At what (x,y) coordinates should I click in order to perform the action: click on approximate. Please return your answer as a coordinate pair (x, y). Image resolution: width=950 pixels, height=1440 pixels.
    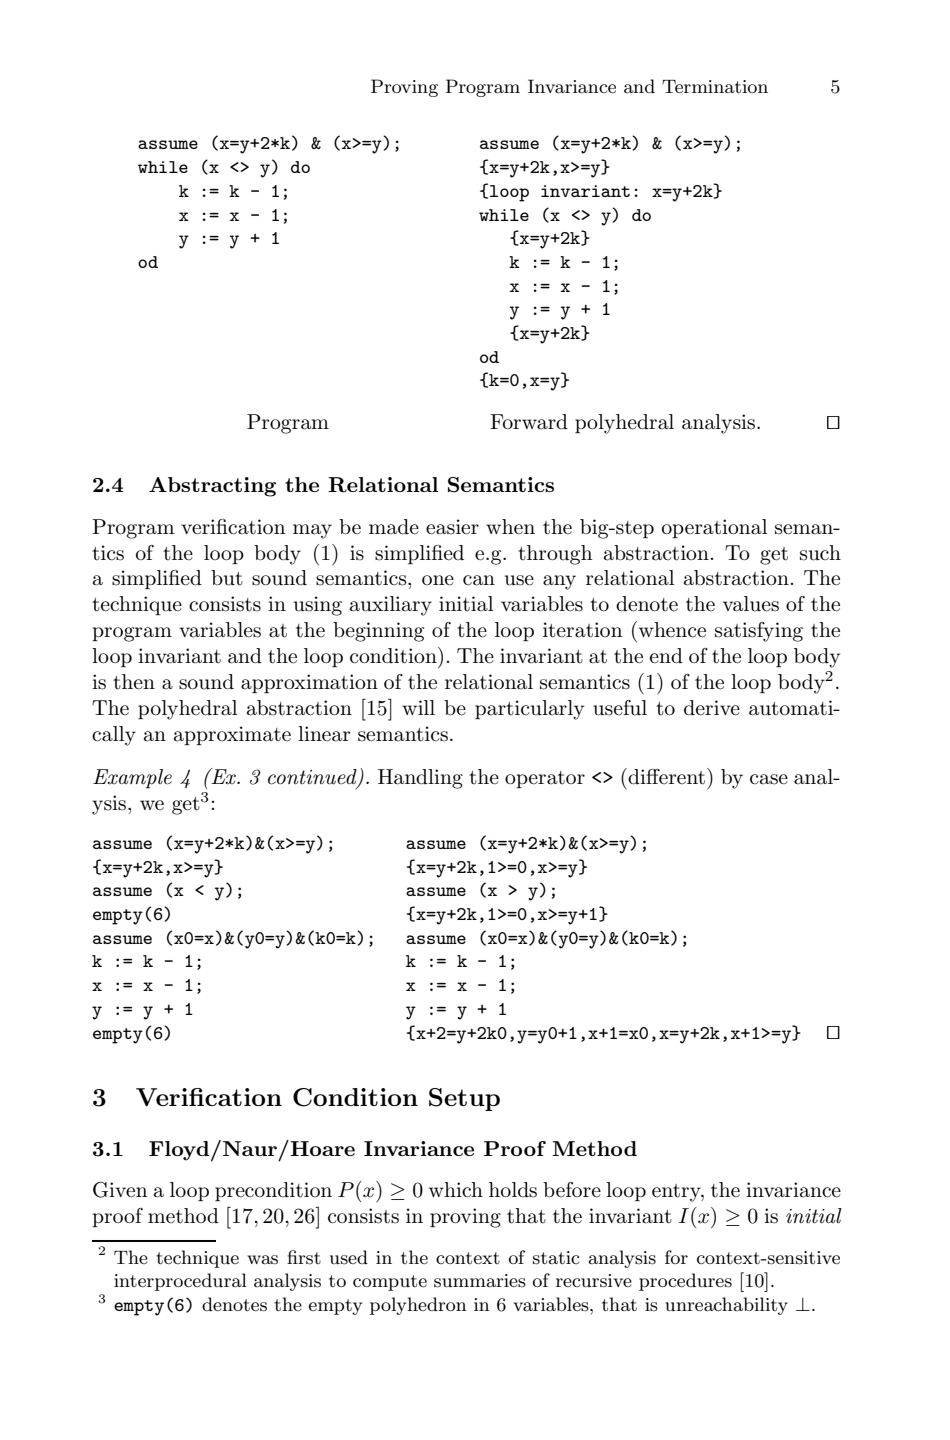
    Looking at the image, I should click on (232, 735).
